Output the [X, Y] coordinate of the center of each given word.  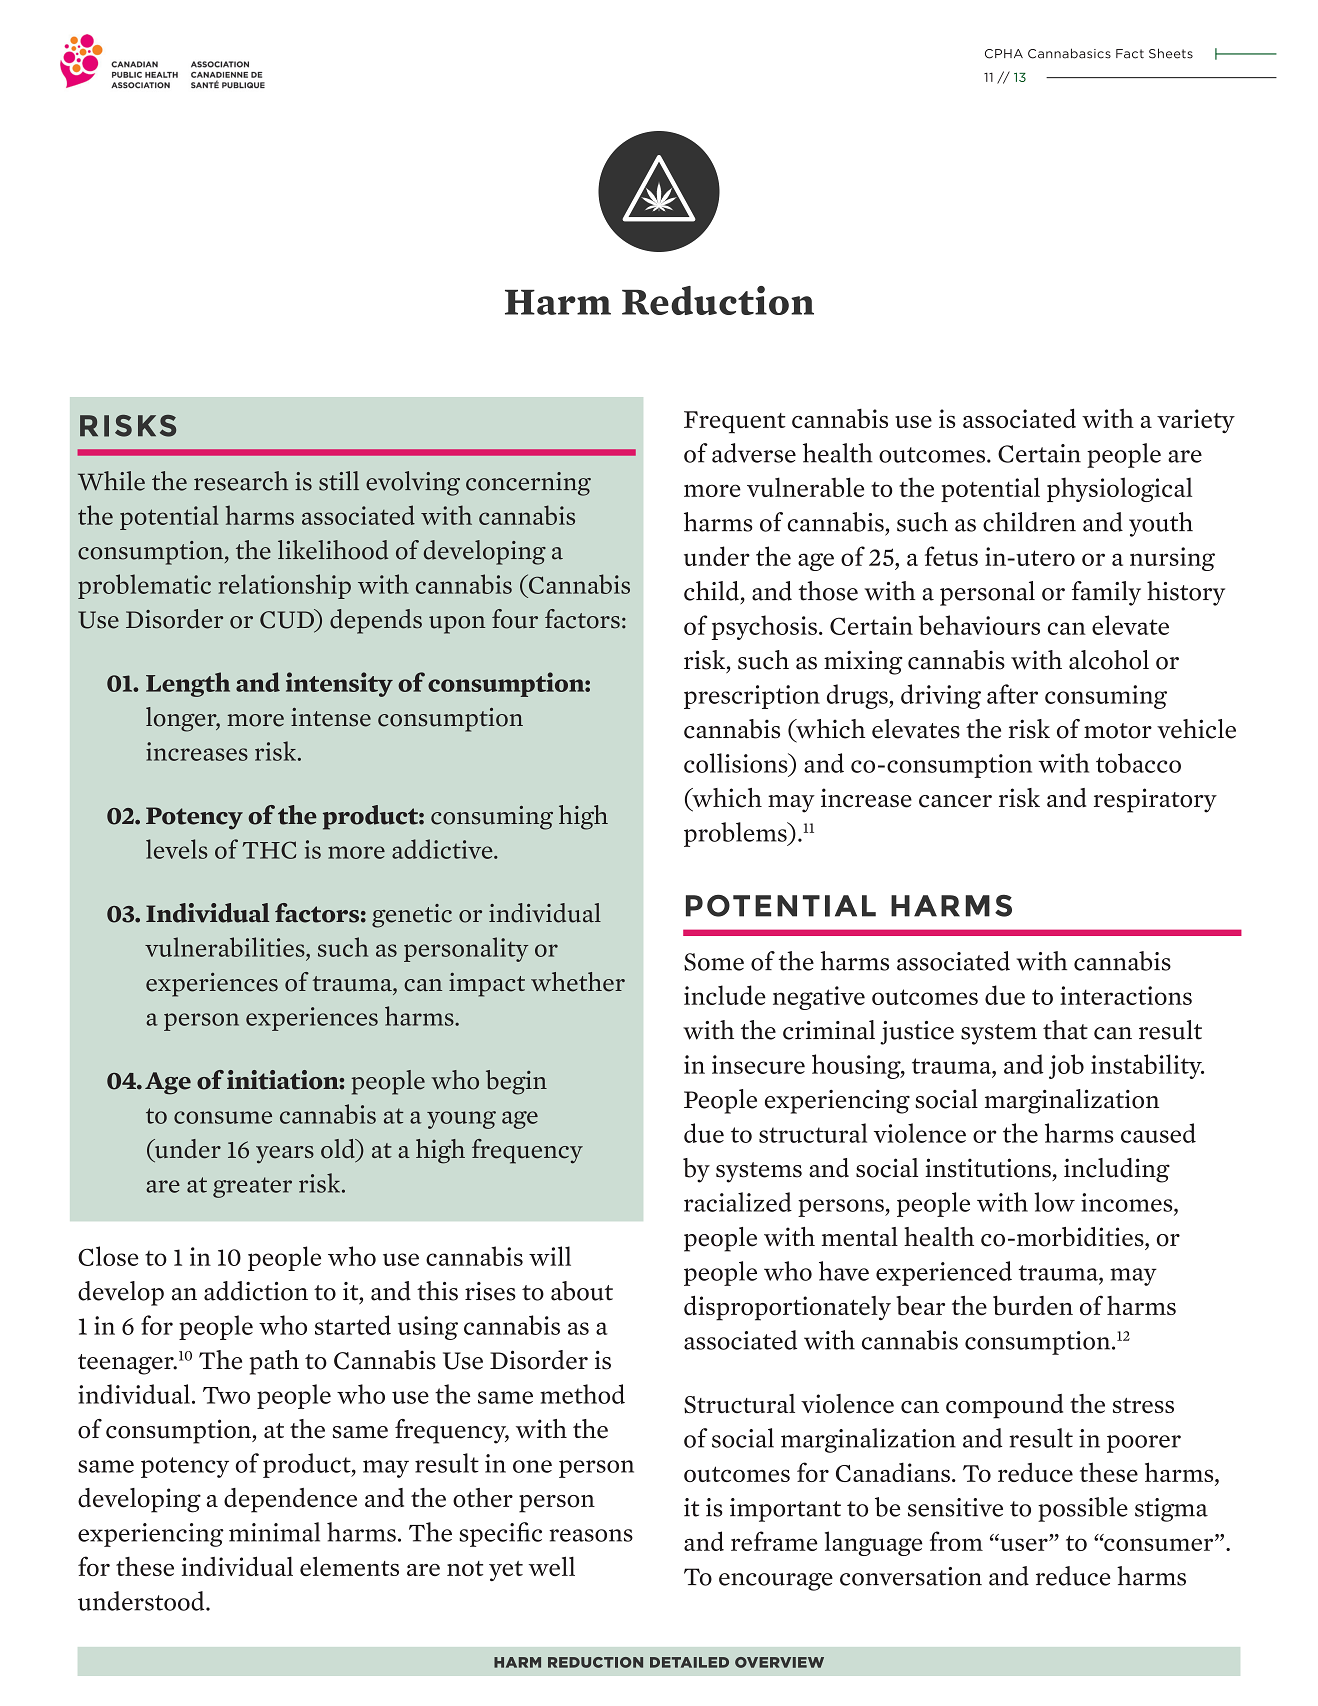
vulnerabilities [226, 947]
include [725, 995]
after [1012, 694]
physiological [1119, 489]
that [1065, 1030]
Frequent [734, 422]
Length [188, 684]
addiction [256, 1291]
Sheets [1171, 53]
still [339, 481]
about [582, 1291]
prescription [752, 697]
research [241, 481]
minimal [274, 1532]
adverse [754, 453]
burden [1033, 1306]
